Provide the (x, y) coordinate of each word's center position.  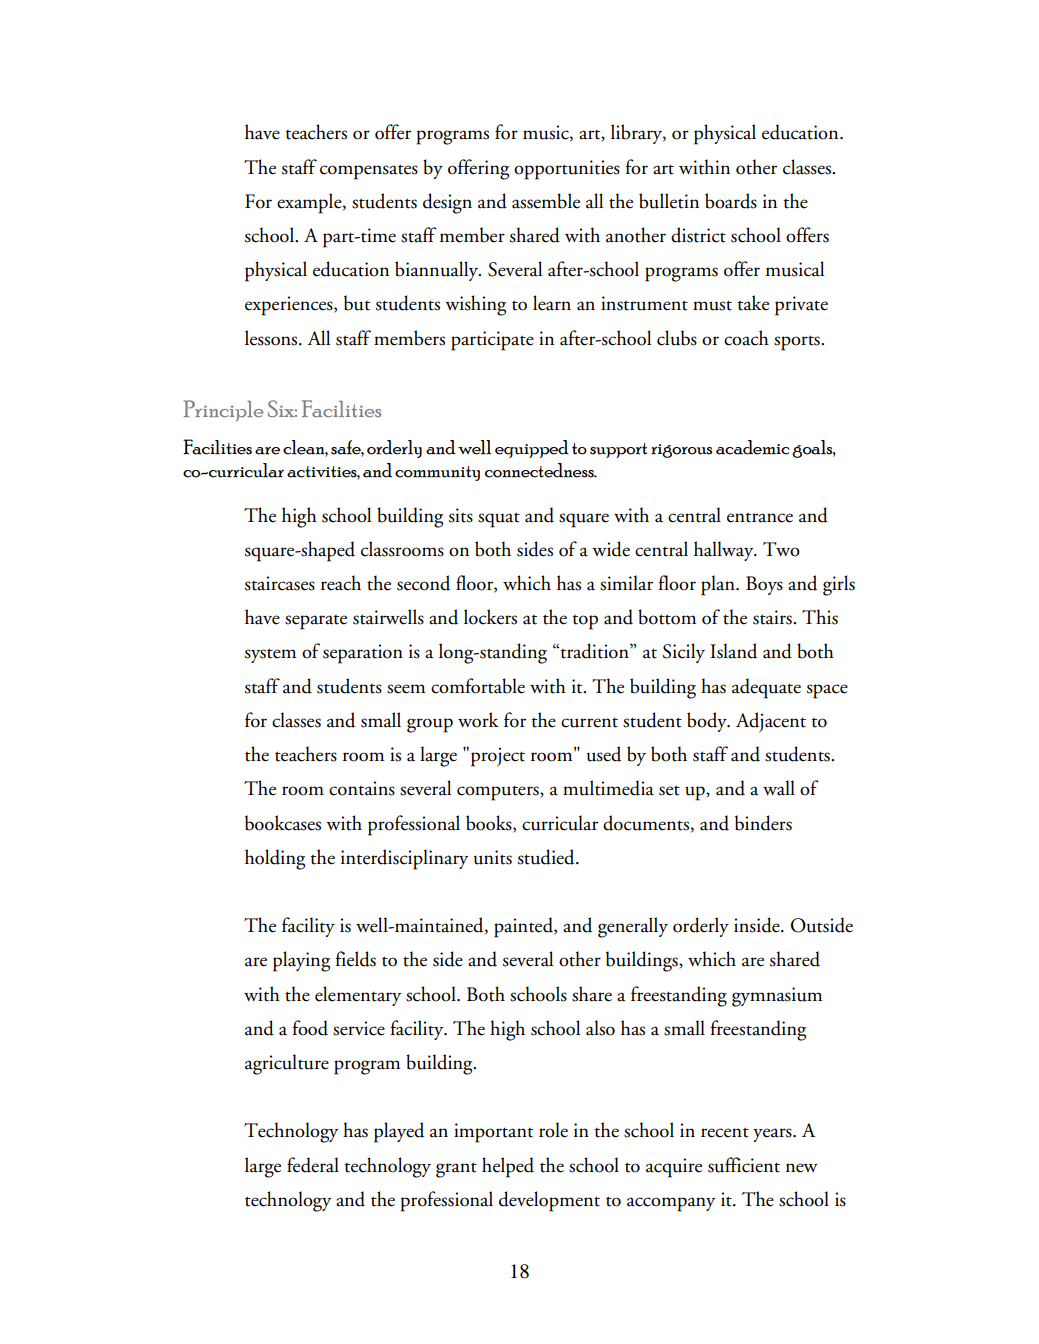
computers (499, 793)
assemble (546, 201)
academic (752, 447)
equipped (532, 449)
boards (731, 201)
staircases (280, 583)
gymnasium (777, 997)
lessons (272, 338)
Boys (764, 585)
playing (301, 961)
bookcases (283, 823)
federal (313, 1165)
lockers (490, 617)
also (600, 1028)
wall (779, 788)
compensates (369, 172)
